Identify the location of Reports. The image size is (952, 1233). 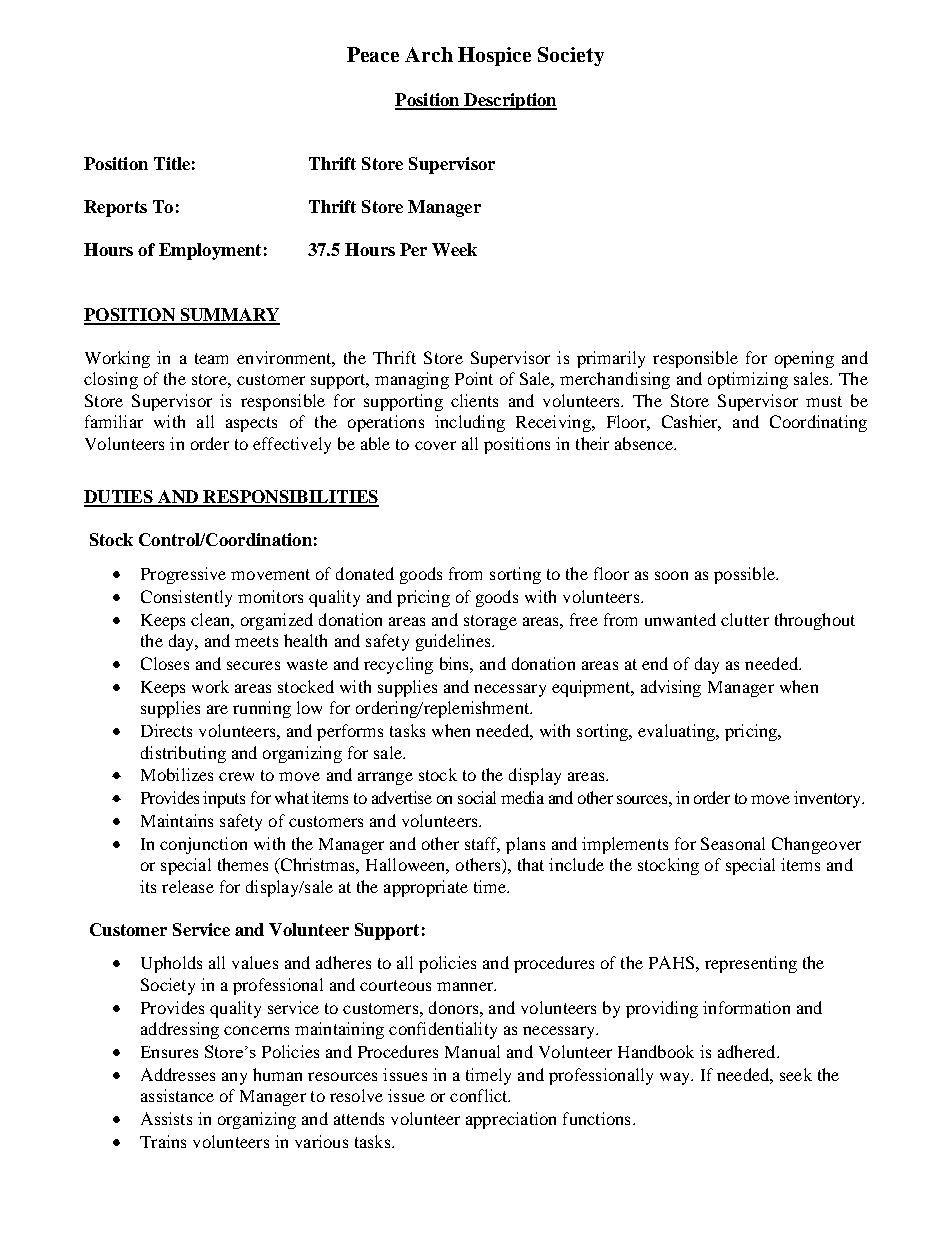
(115, 208).
